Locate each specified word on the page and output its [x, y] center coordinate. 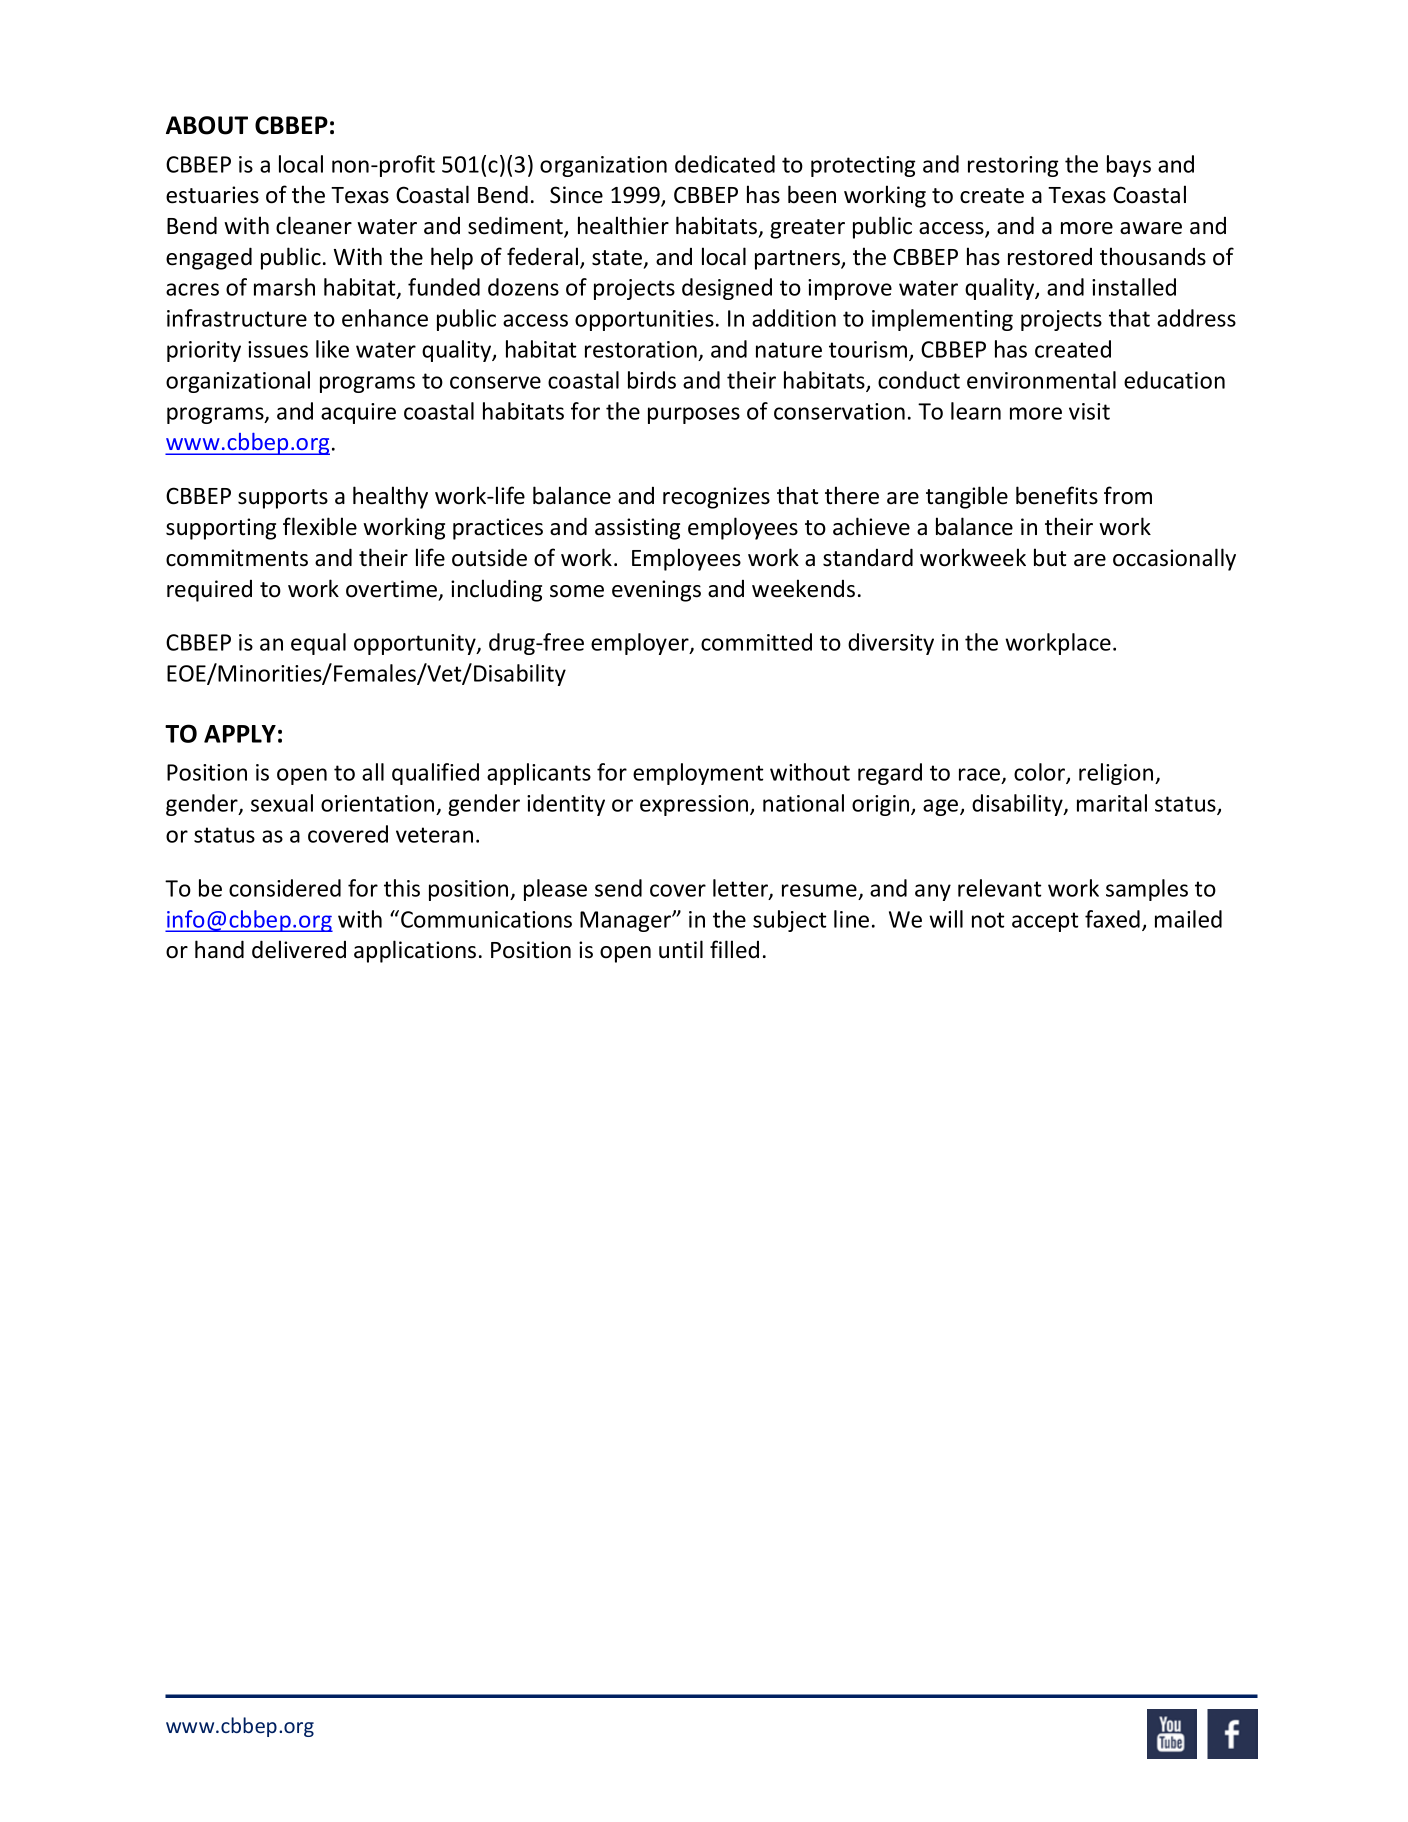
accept [1045, 922]
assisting [637, 529]
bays [1129, 166]
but [1050, 557]
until [681, 949]
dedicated [725, 164]
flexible [320, 526]
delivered [299, 949]
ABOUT [207, 125]
